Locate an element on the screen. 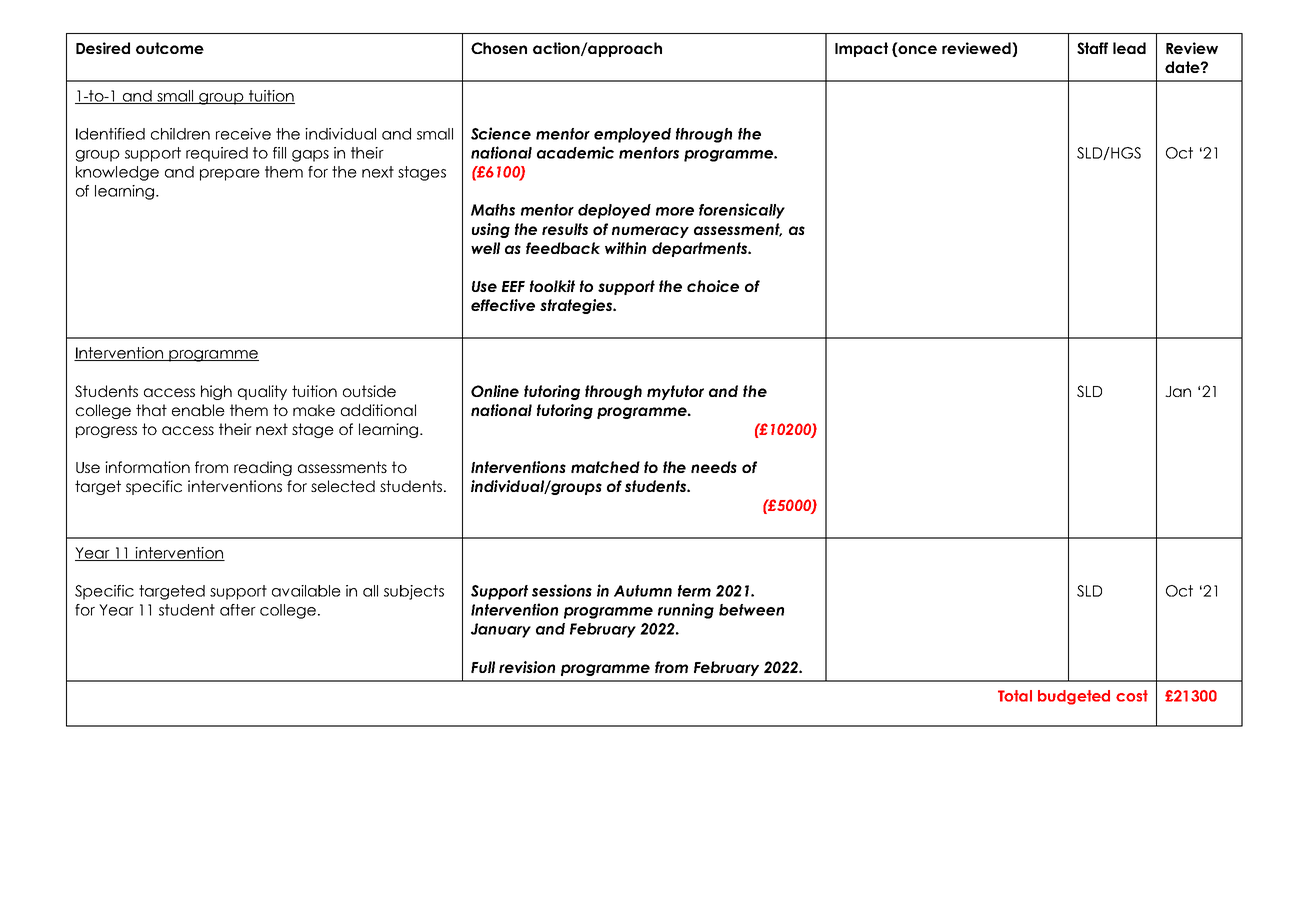  outcome is located at coordinates (170, 48).
